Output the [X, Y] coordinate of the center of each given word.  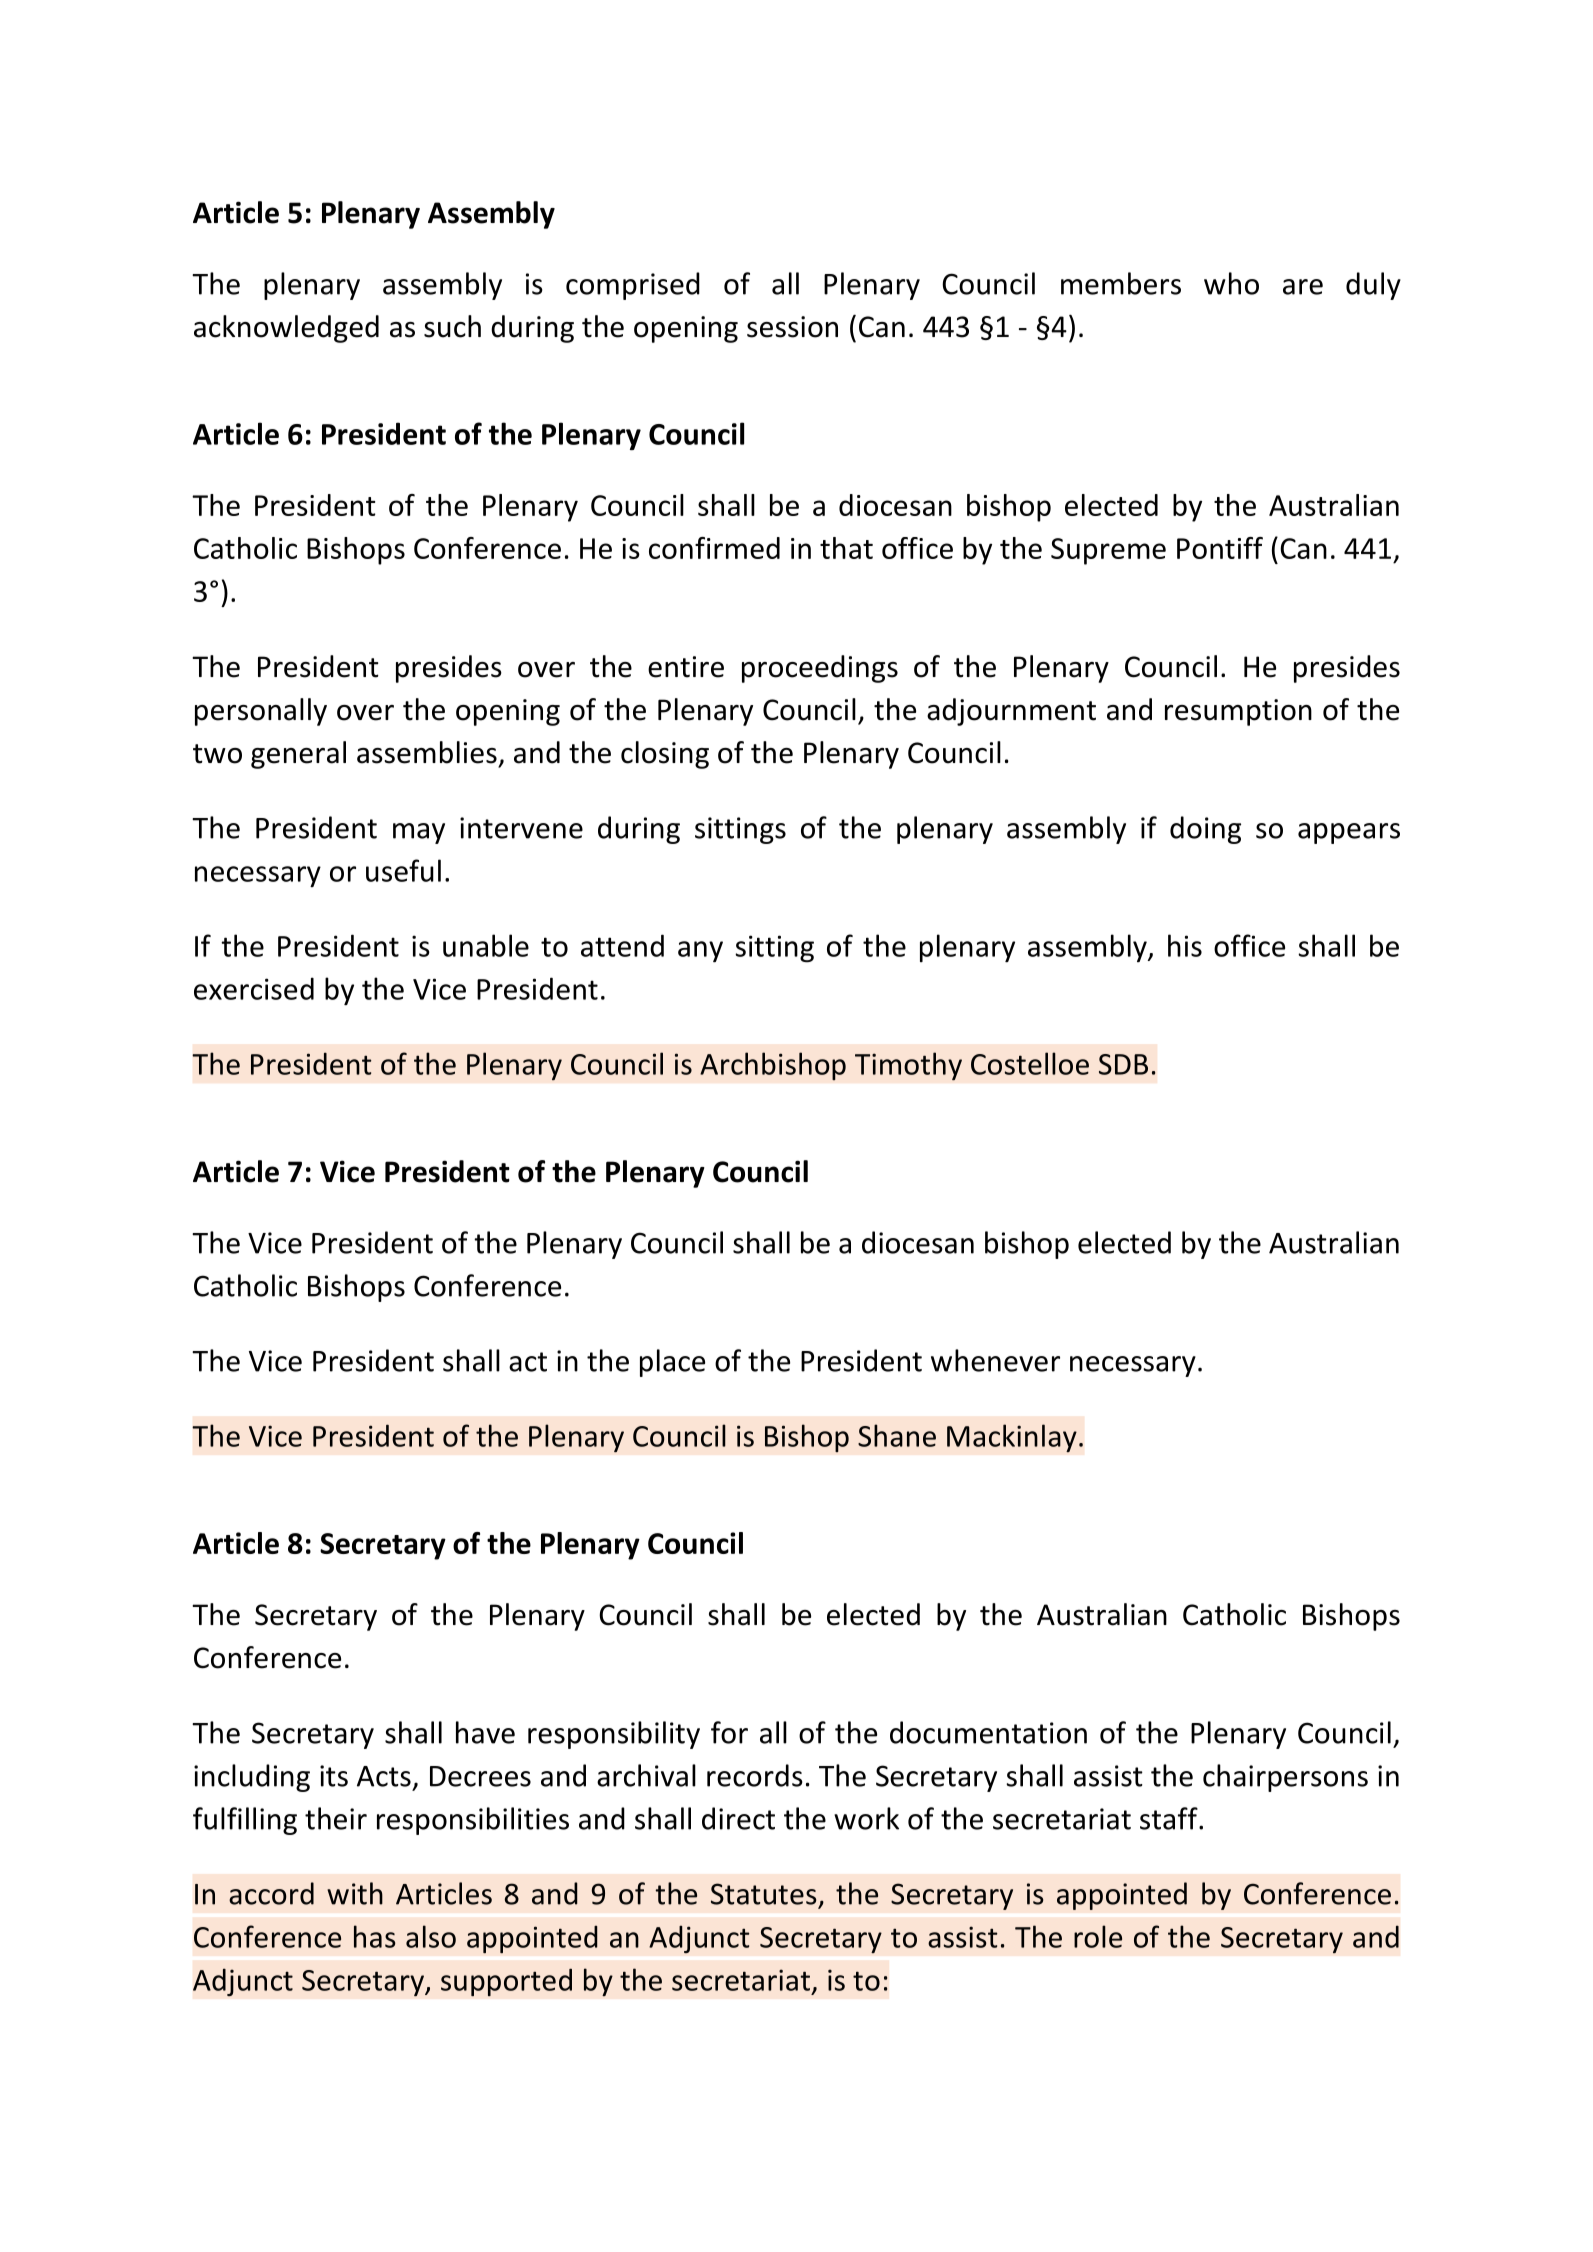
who [1231, 283]
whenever [995, 1360]
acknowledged [286, 329]
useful [403, 870]
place [672, 1363]
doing [1205, 830]
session [792, 327]
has [375, 1936]
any [700, 951]
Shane [897, 1435]
